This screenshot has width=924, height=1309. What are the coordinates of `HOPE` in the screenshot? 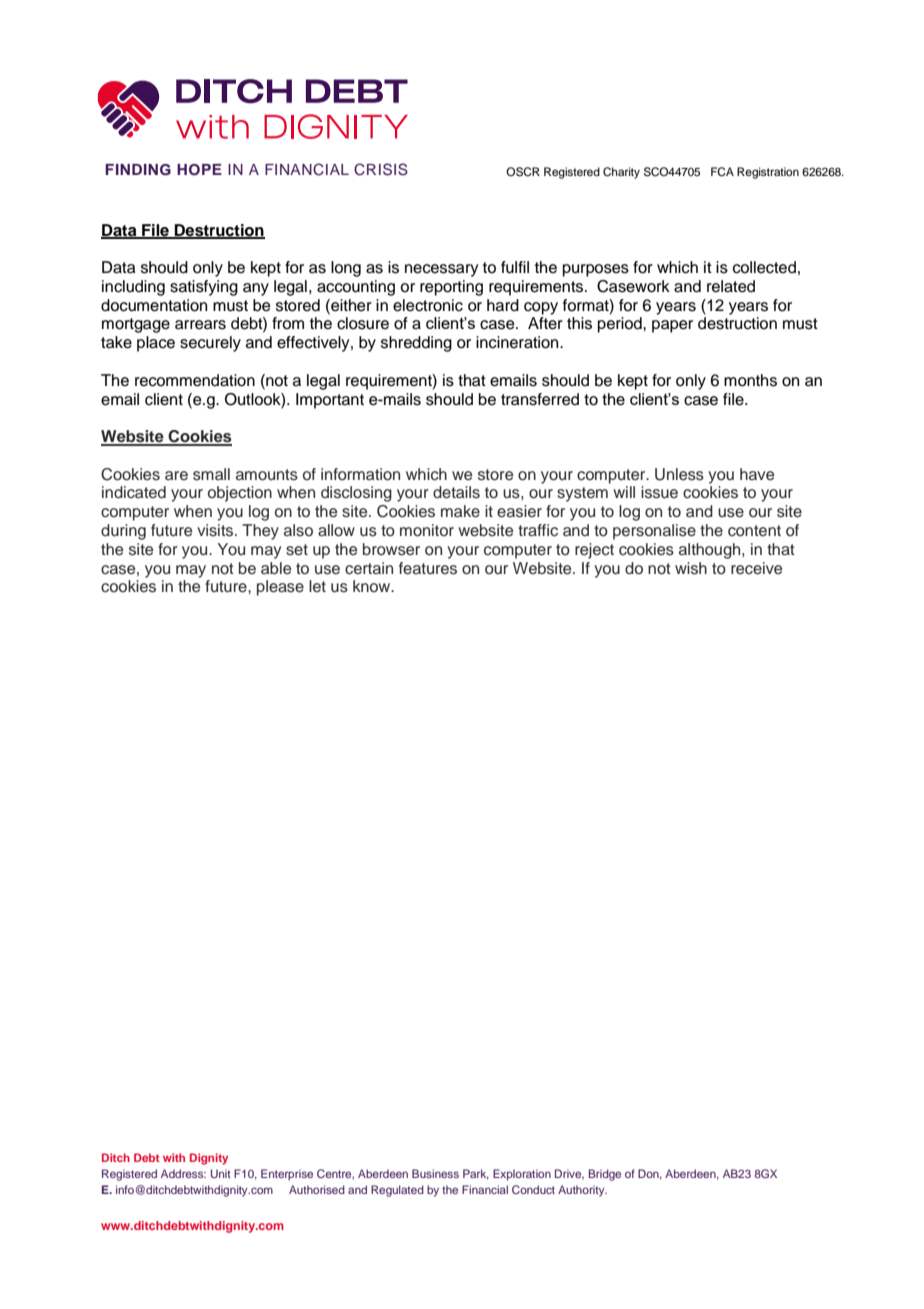 It's located at (199, 170).
